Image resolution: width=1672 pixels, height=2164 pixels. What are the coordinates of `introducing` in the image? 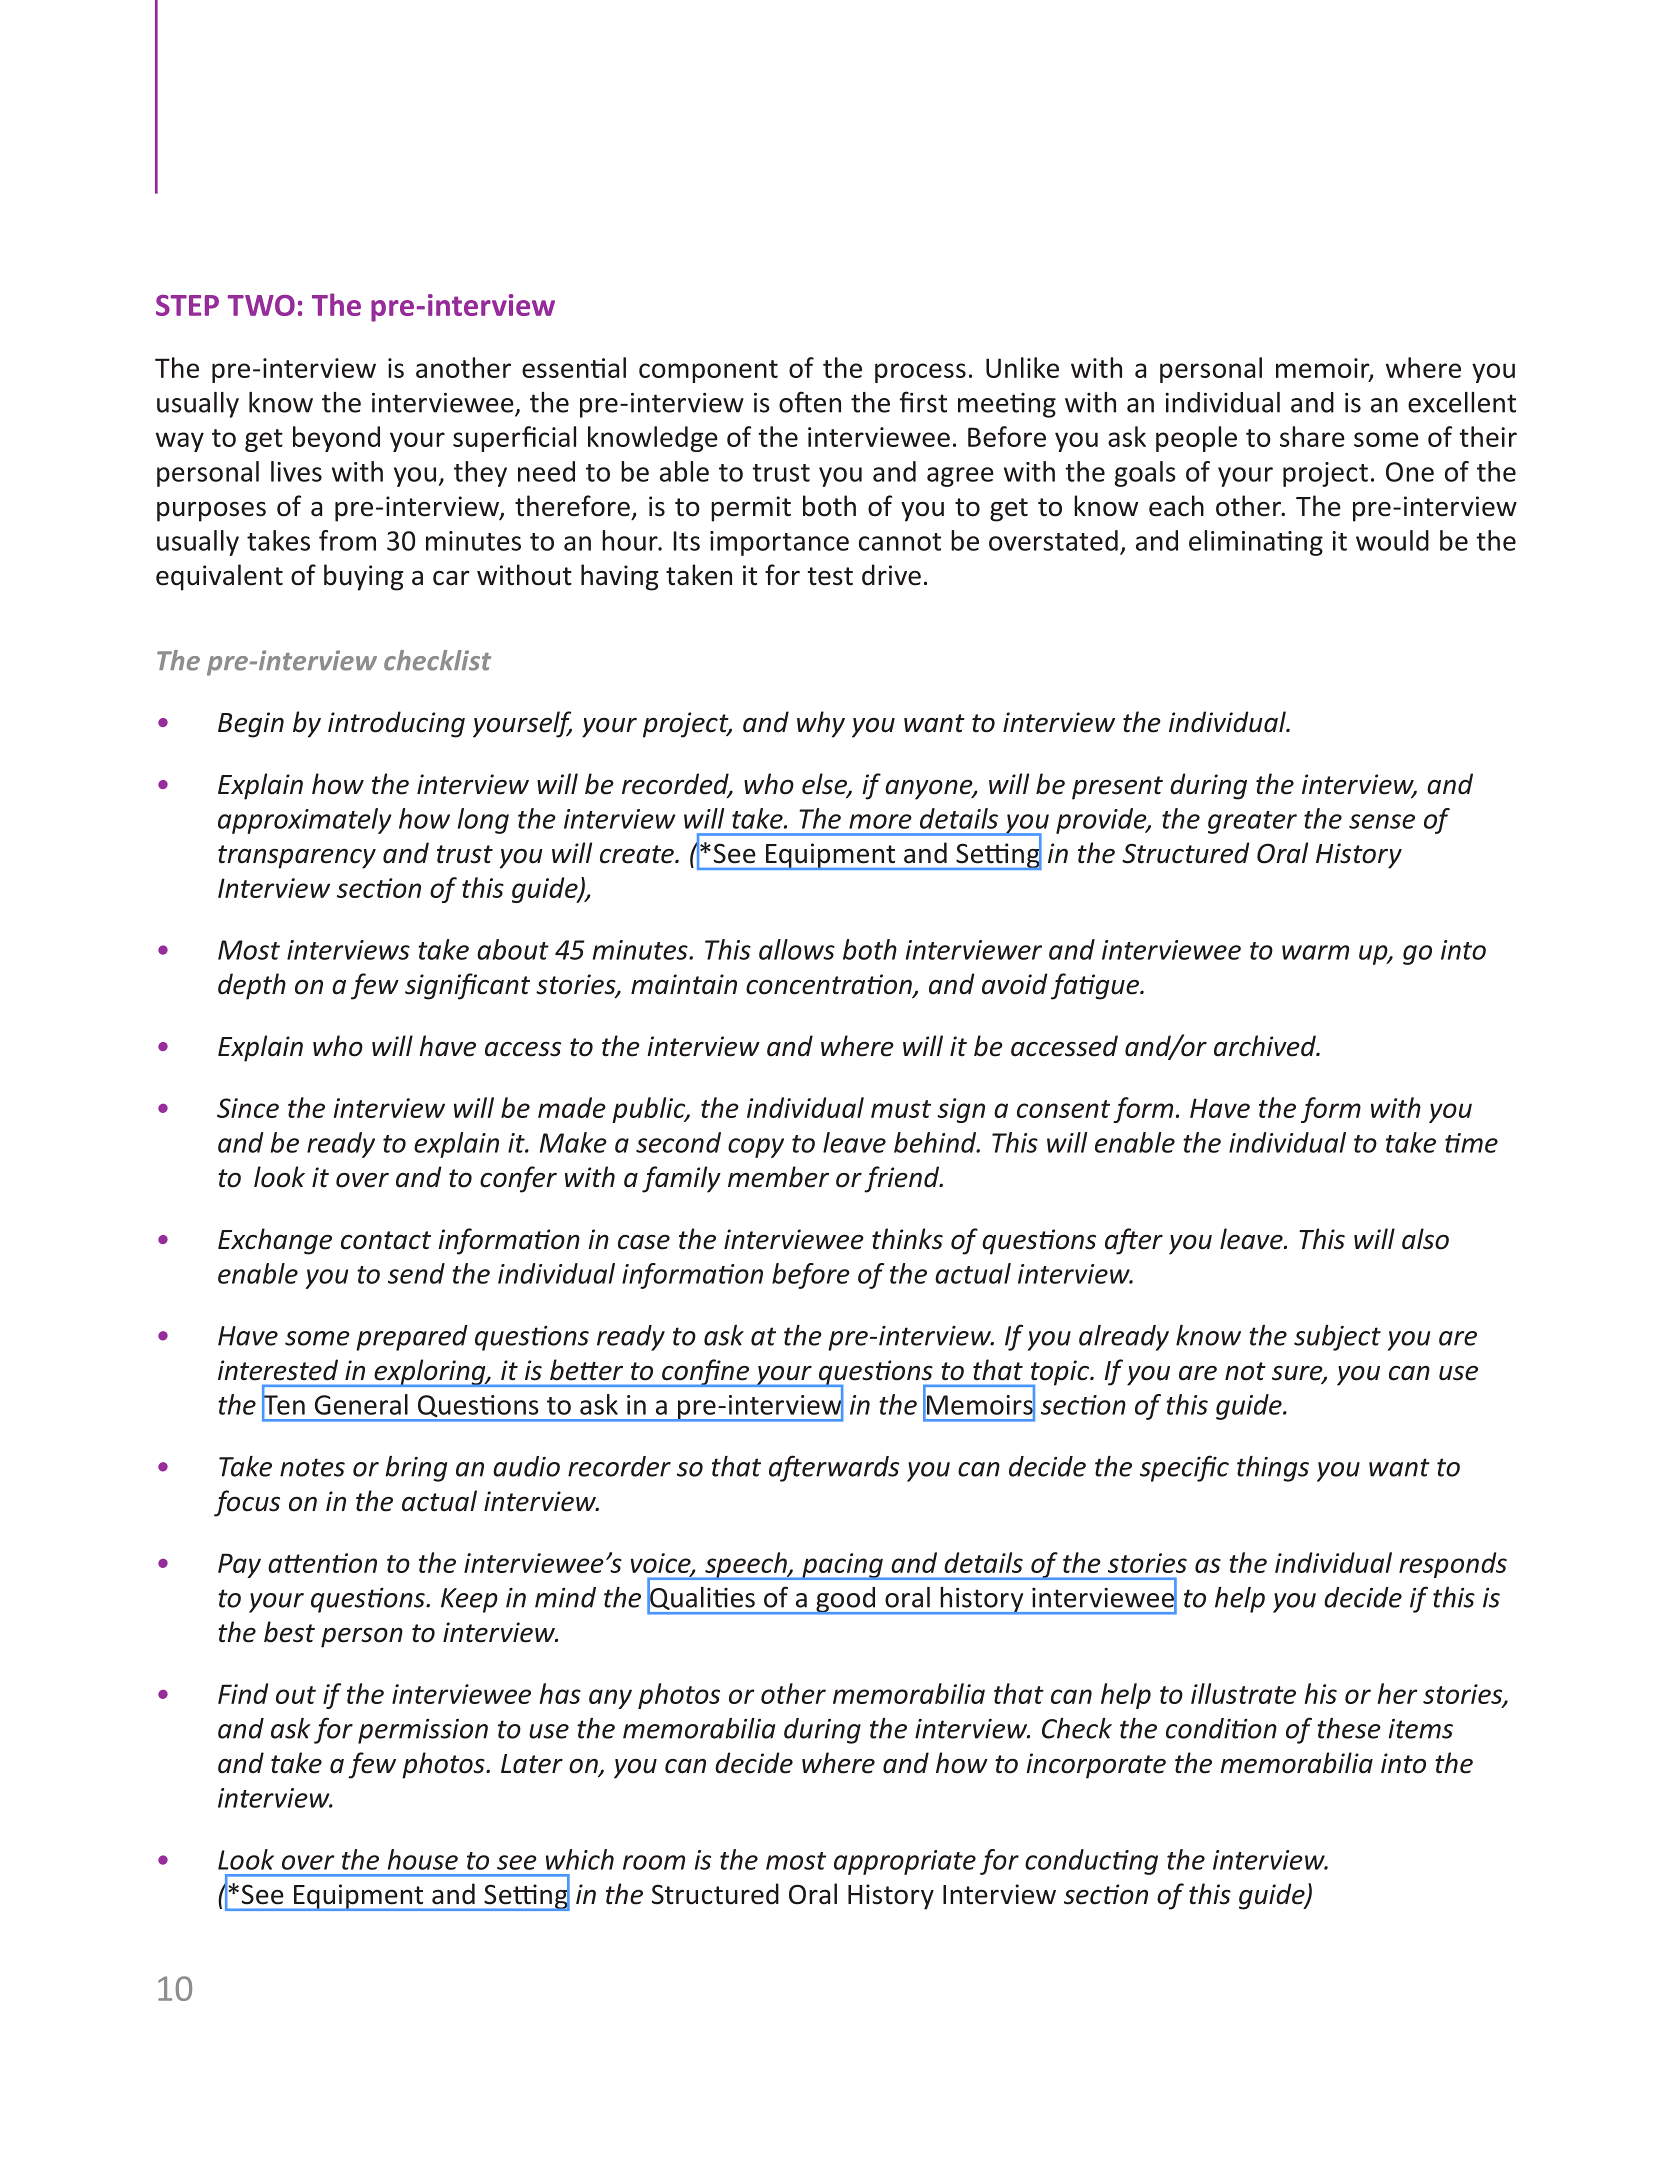 It's located at (396, 724).
